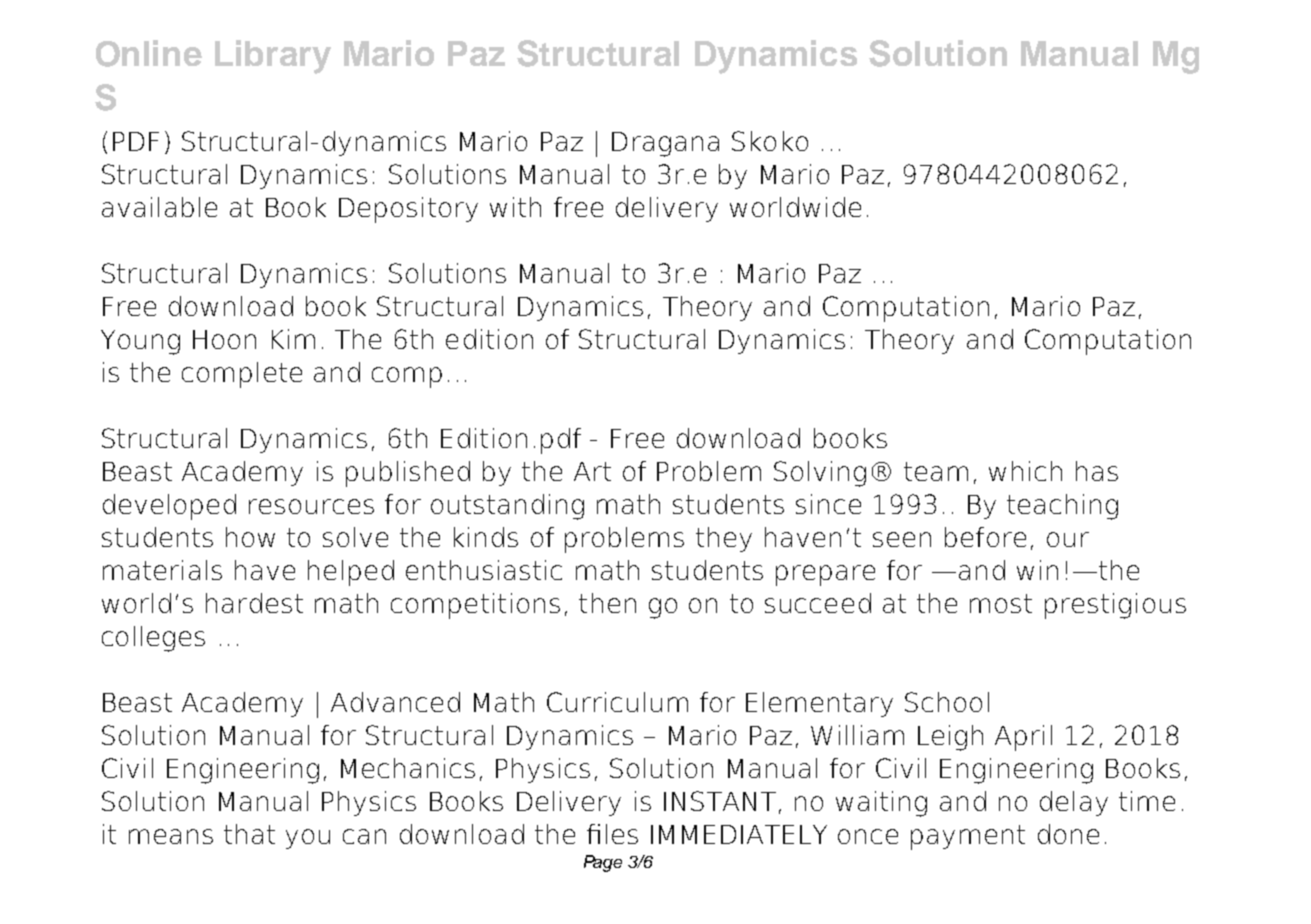  I want to click on with, so click(515, 207).
